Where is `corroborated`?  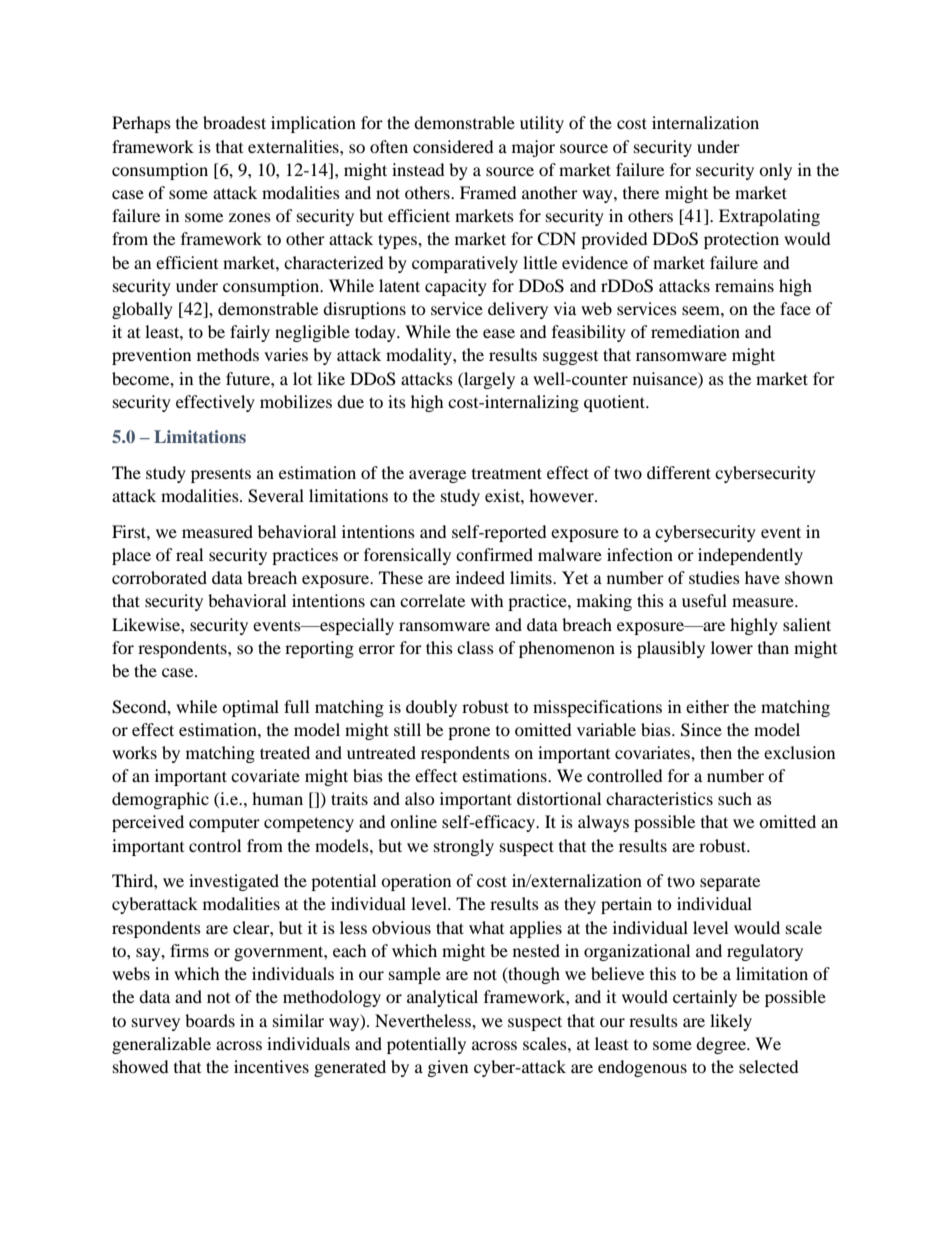 corroborated is located at coordinates (159, 577).
